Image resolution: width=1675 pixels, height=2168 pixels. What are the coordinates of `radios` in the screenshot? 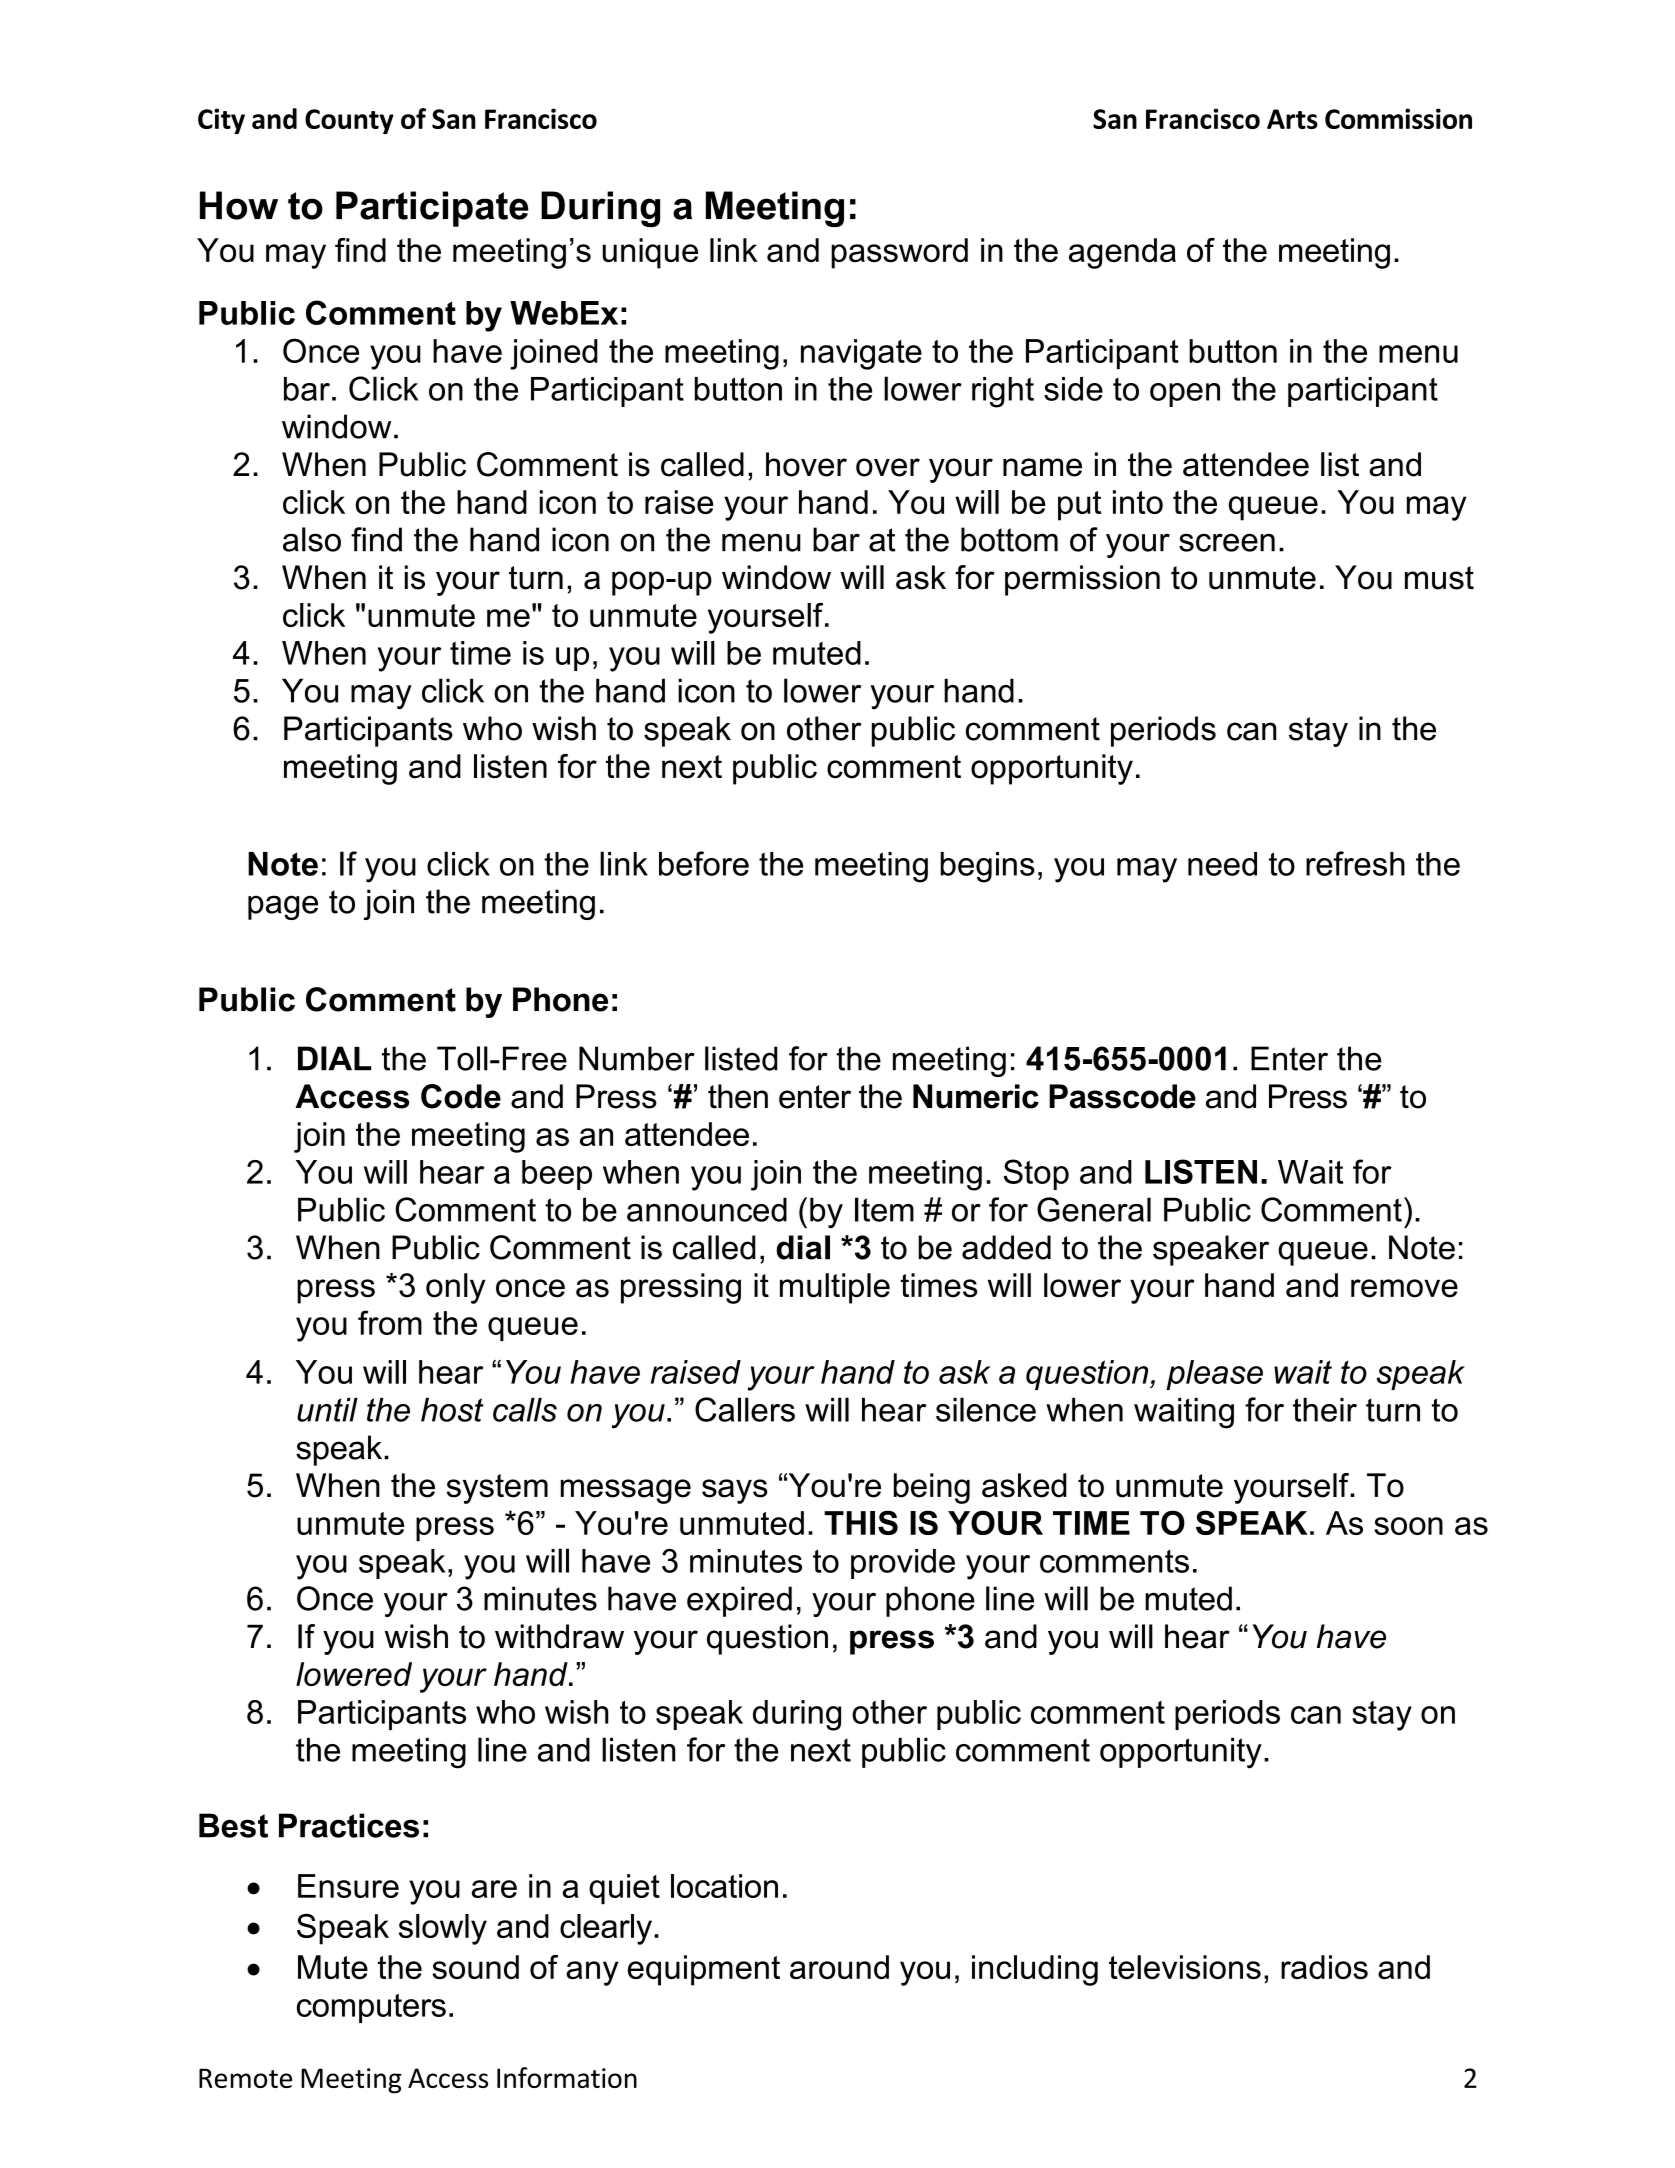 It's located at (1324, 1967).
